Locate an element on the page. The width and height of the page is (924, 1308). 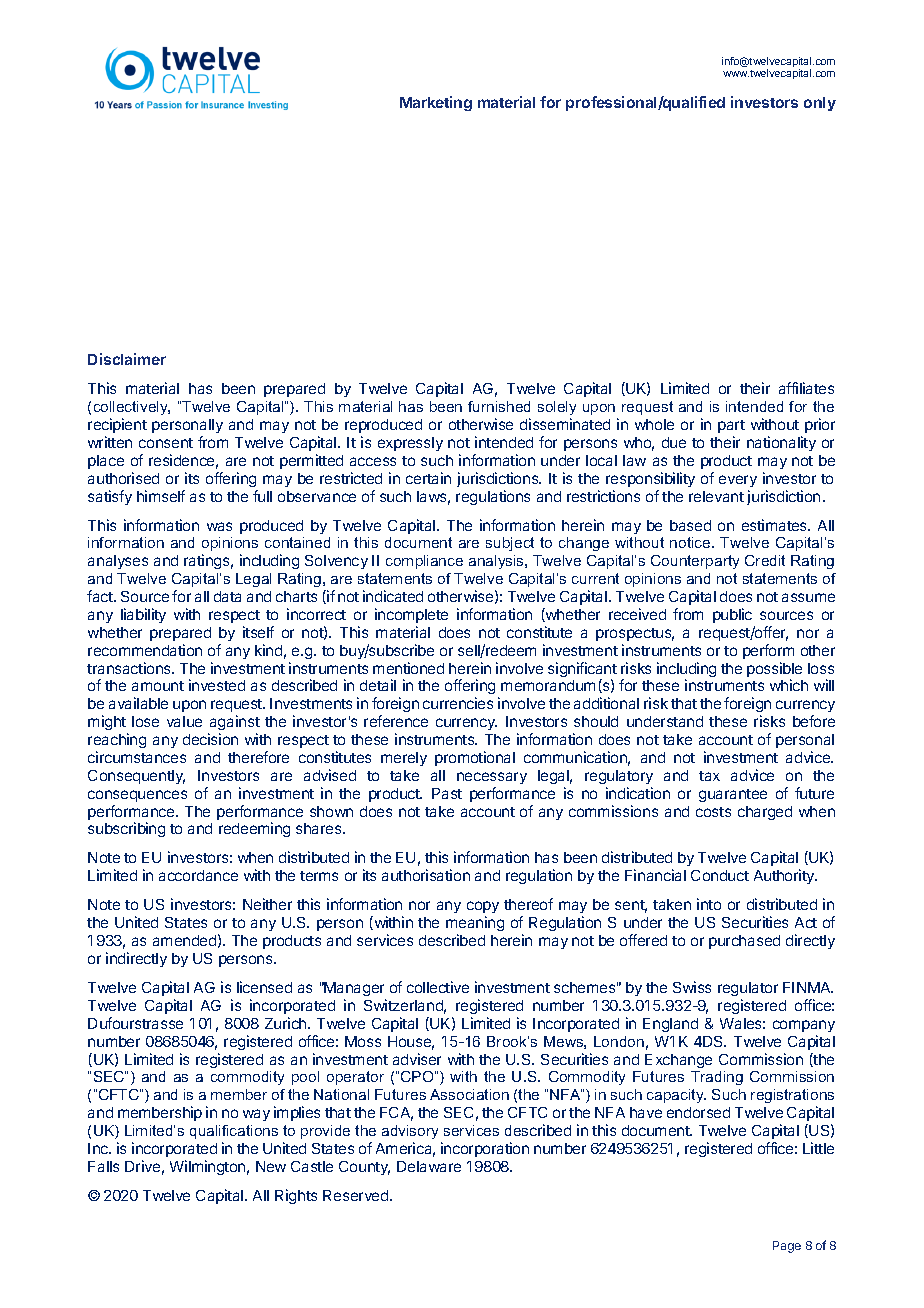
Page is located at coordinates (787, 1247).
